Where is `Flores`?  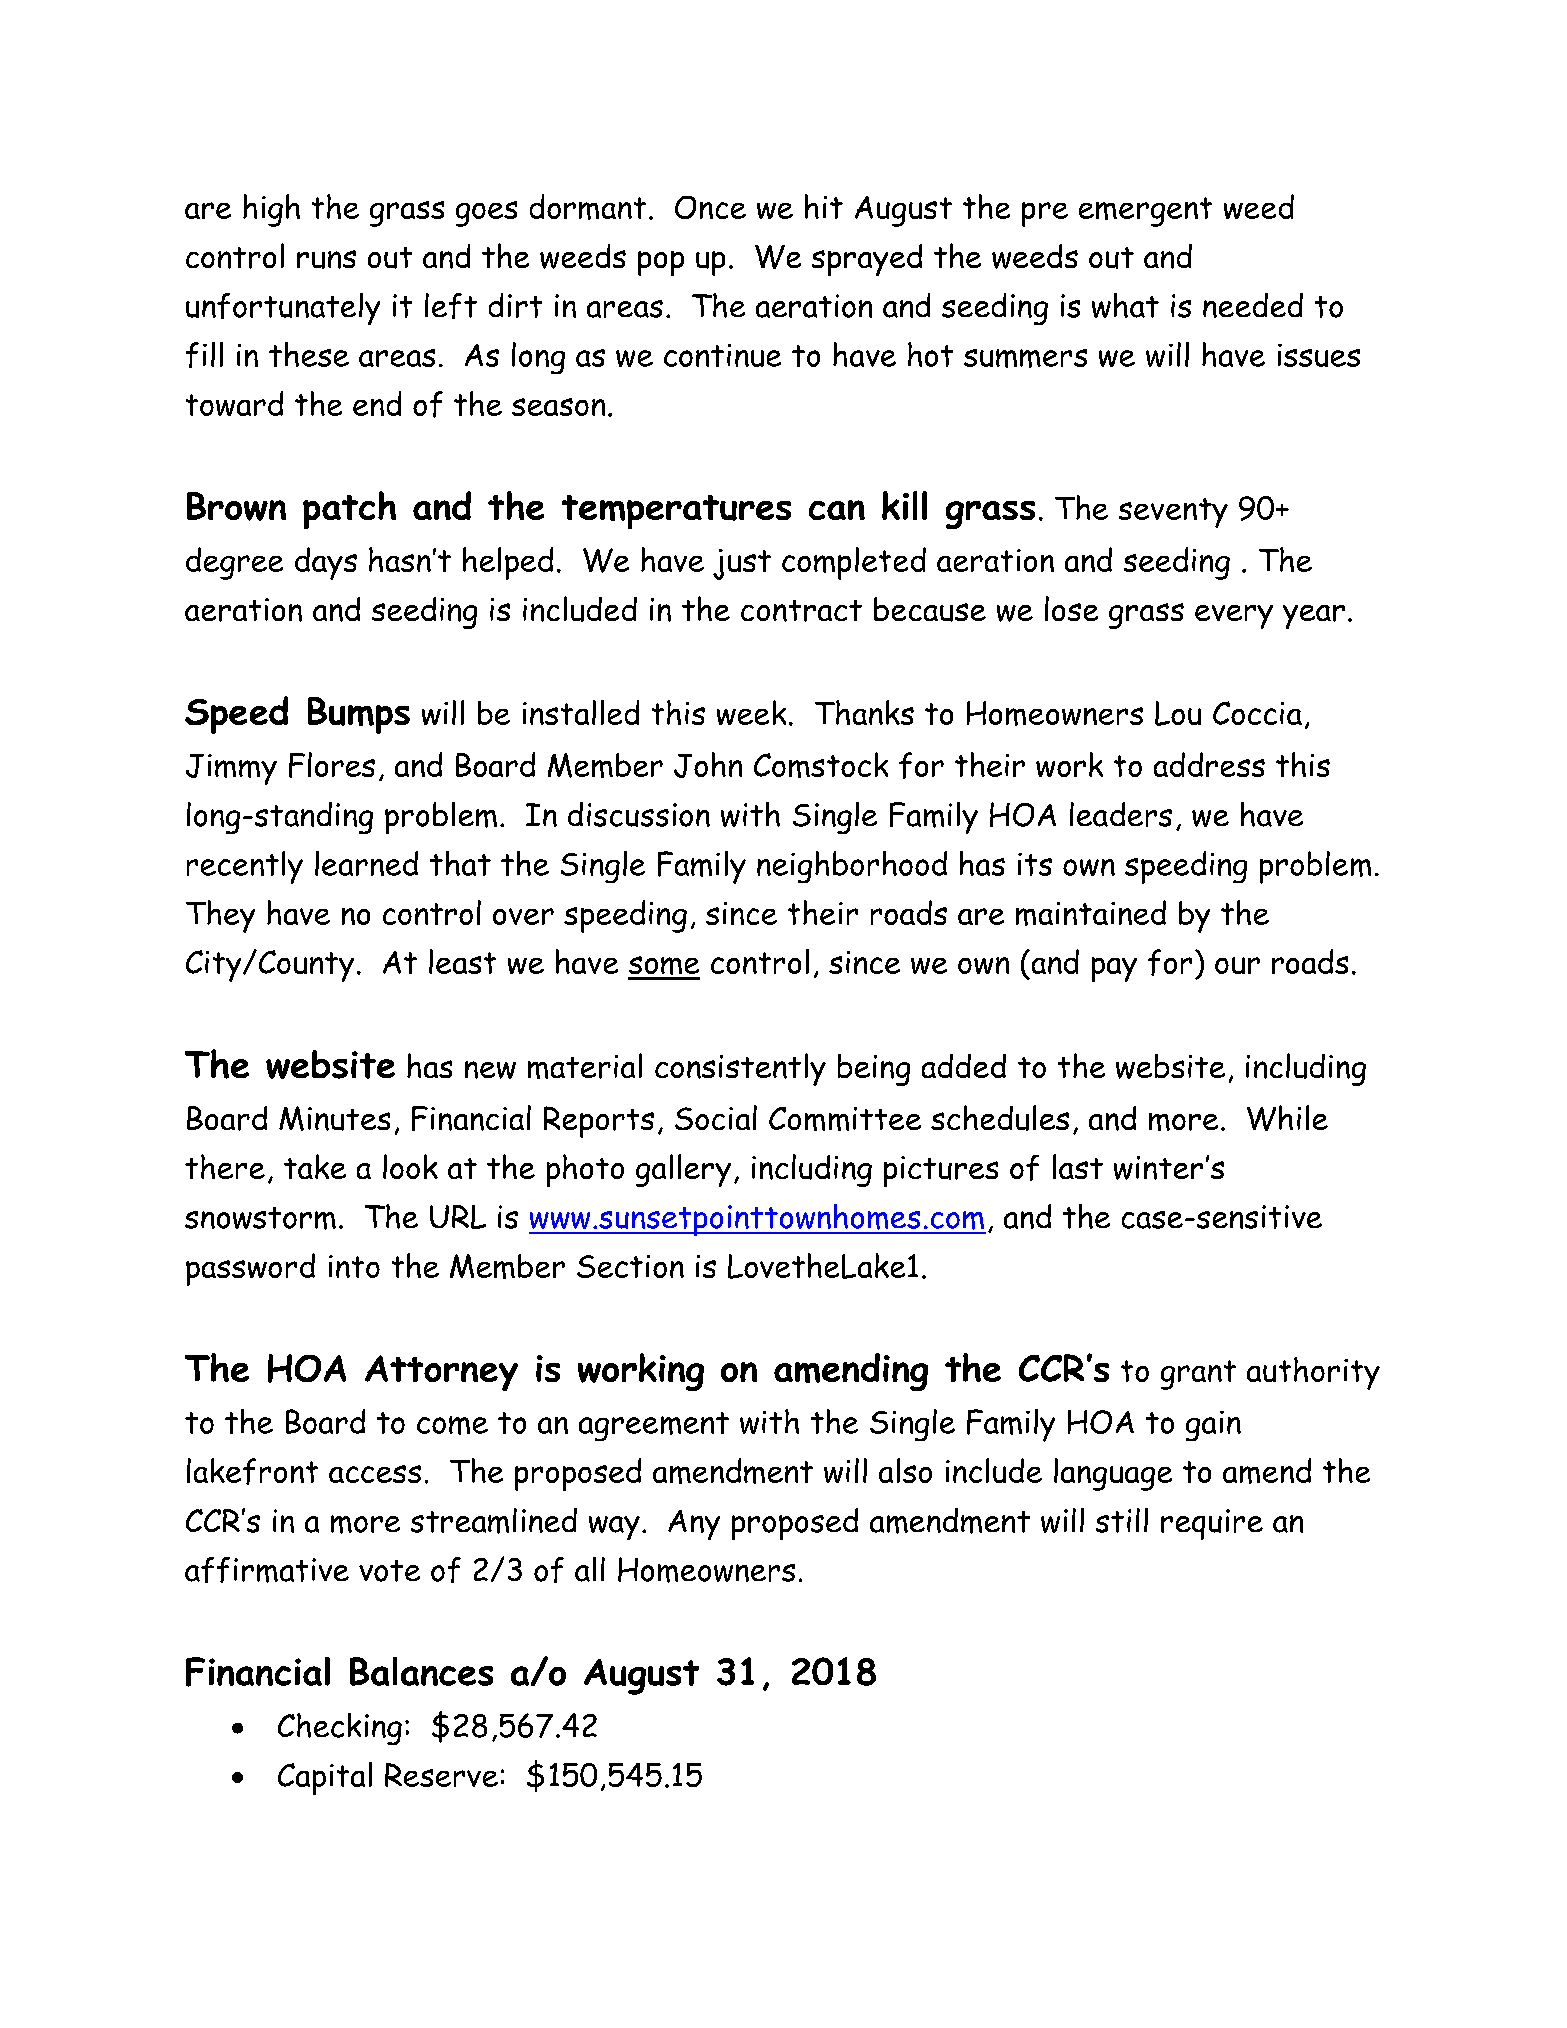 Flores is located at coordinates (332, 765).
